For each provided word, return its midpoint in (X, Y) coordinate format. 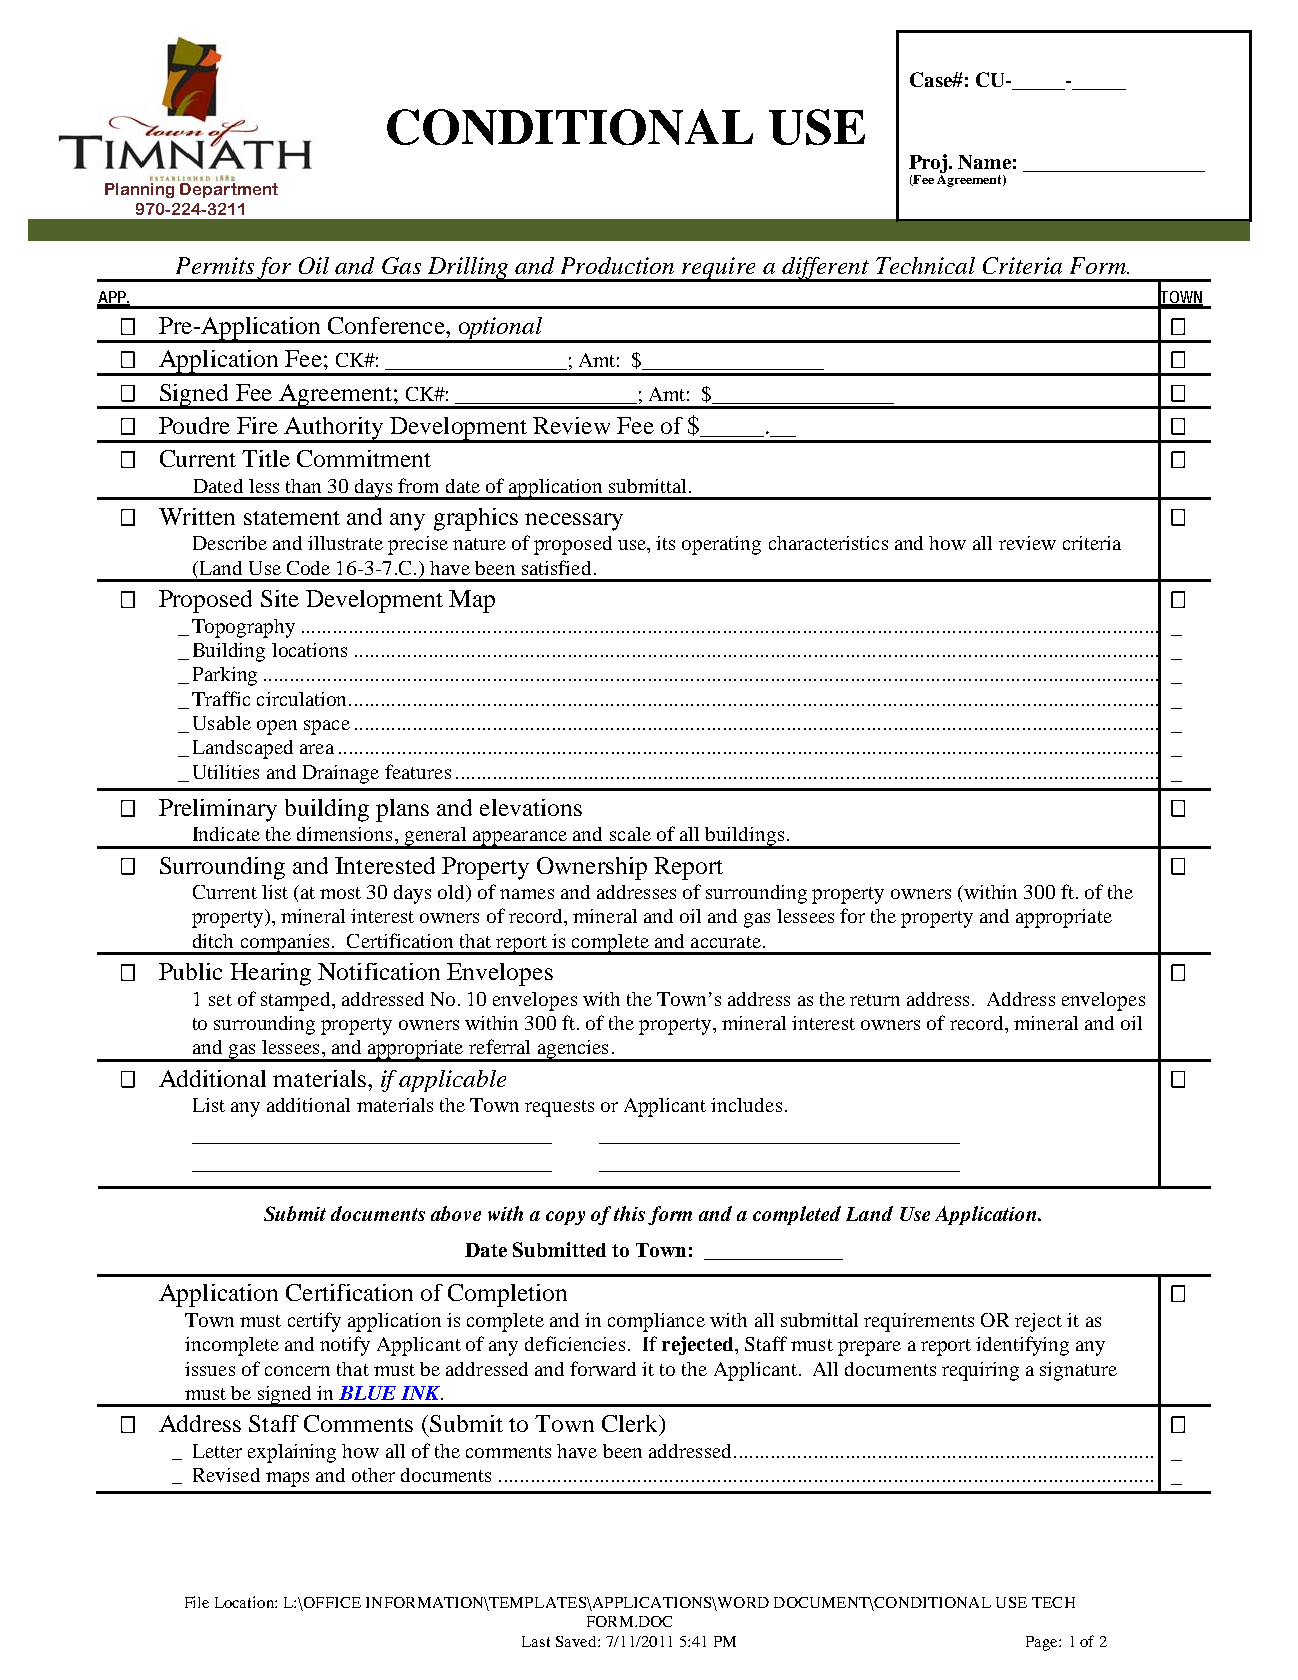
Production (617, 265)
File (197, 1602)
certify (314, 1322)
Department (229, 190)
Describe (230, 543)
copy (565, 1218)
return (875, 1000)
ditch (213, 941)
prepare (869, 1348)
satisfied (556, 567)
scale (630, 834)
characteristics (828, 543)
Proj (929, 163)
